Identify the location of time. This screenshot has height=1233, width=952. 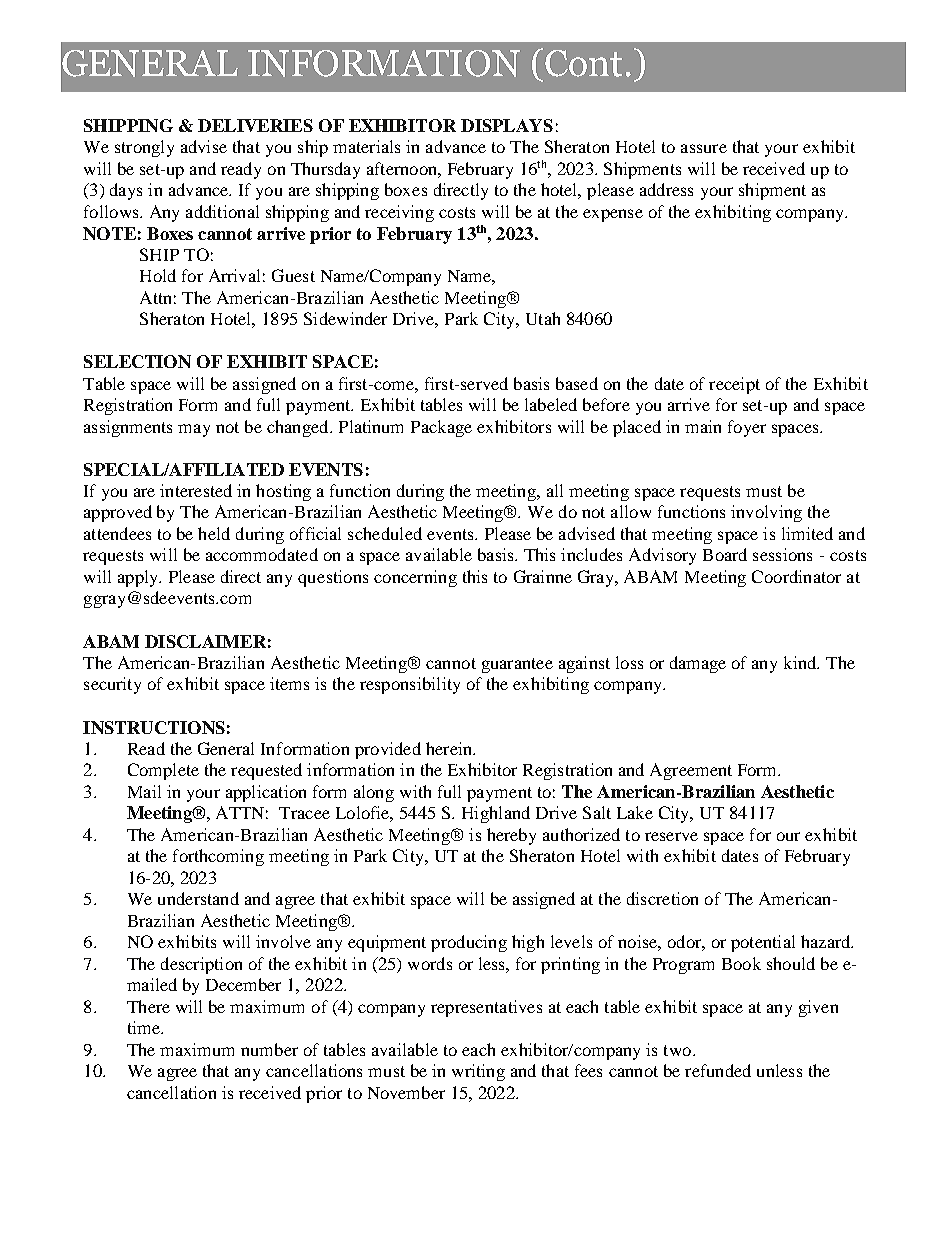
(145, 1027).
